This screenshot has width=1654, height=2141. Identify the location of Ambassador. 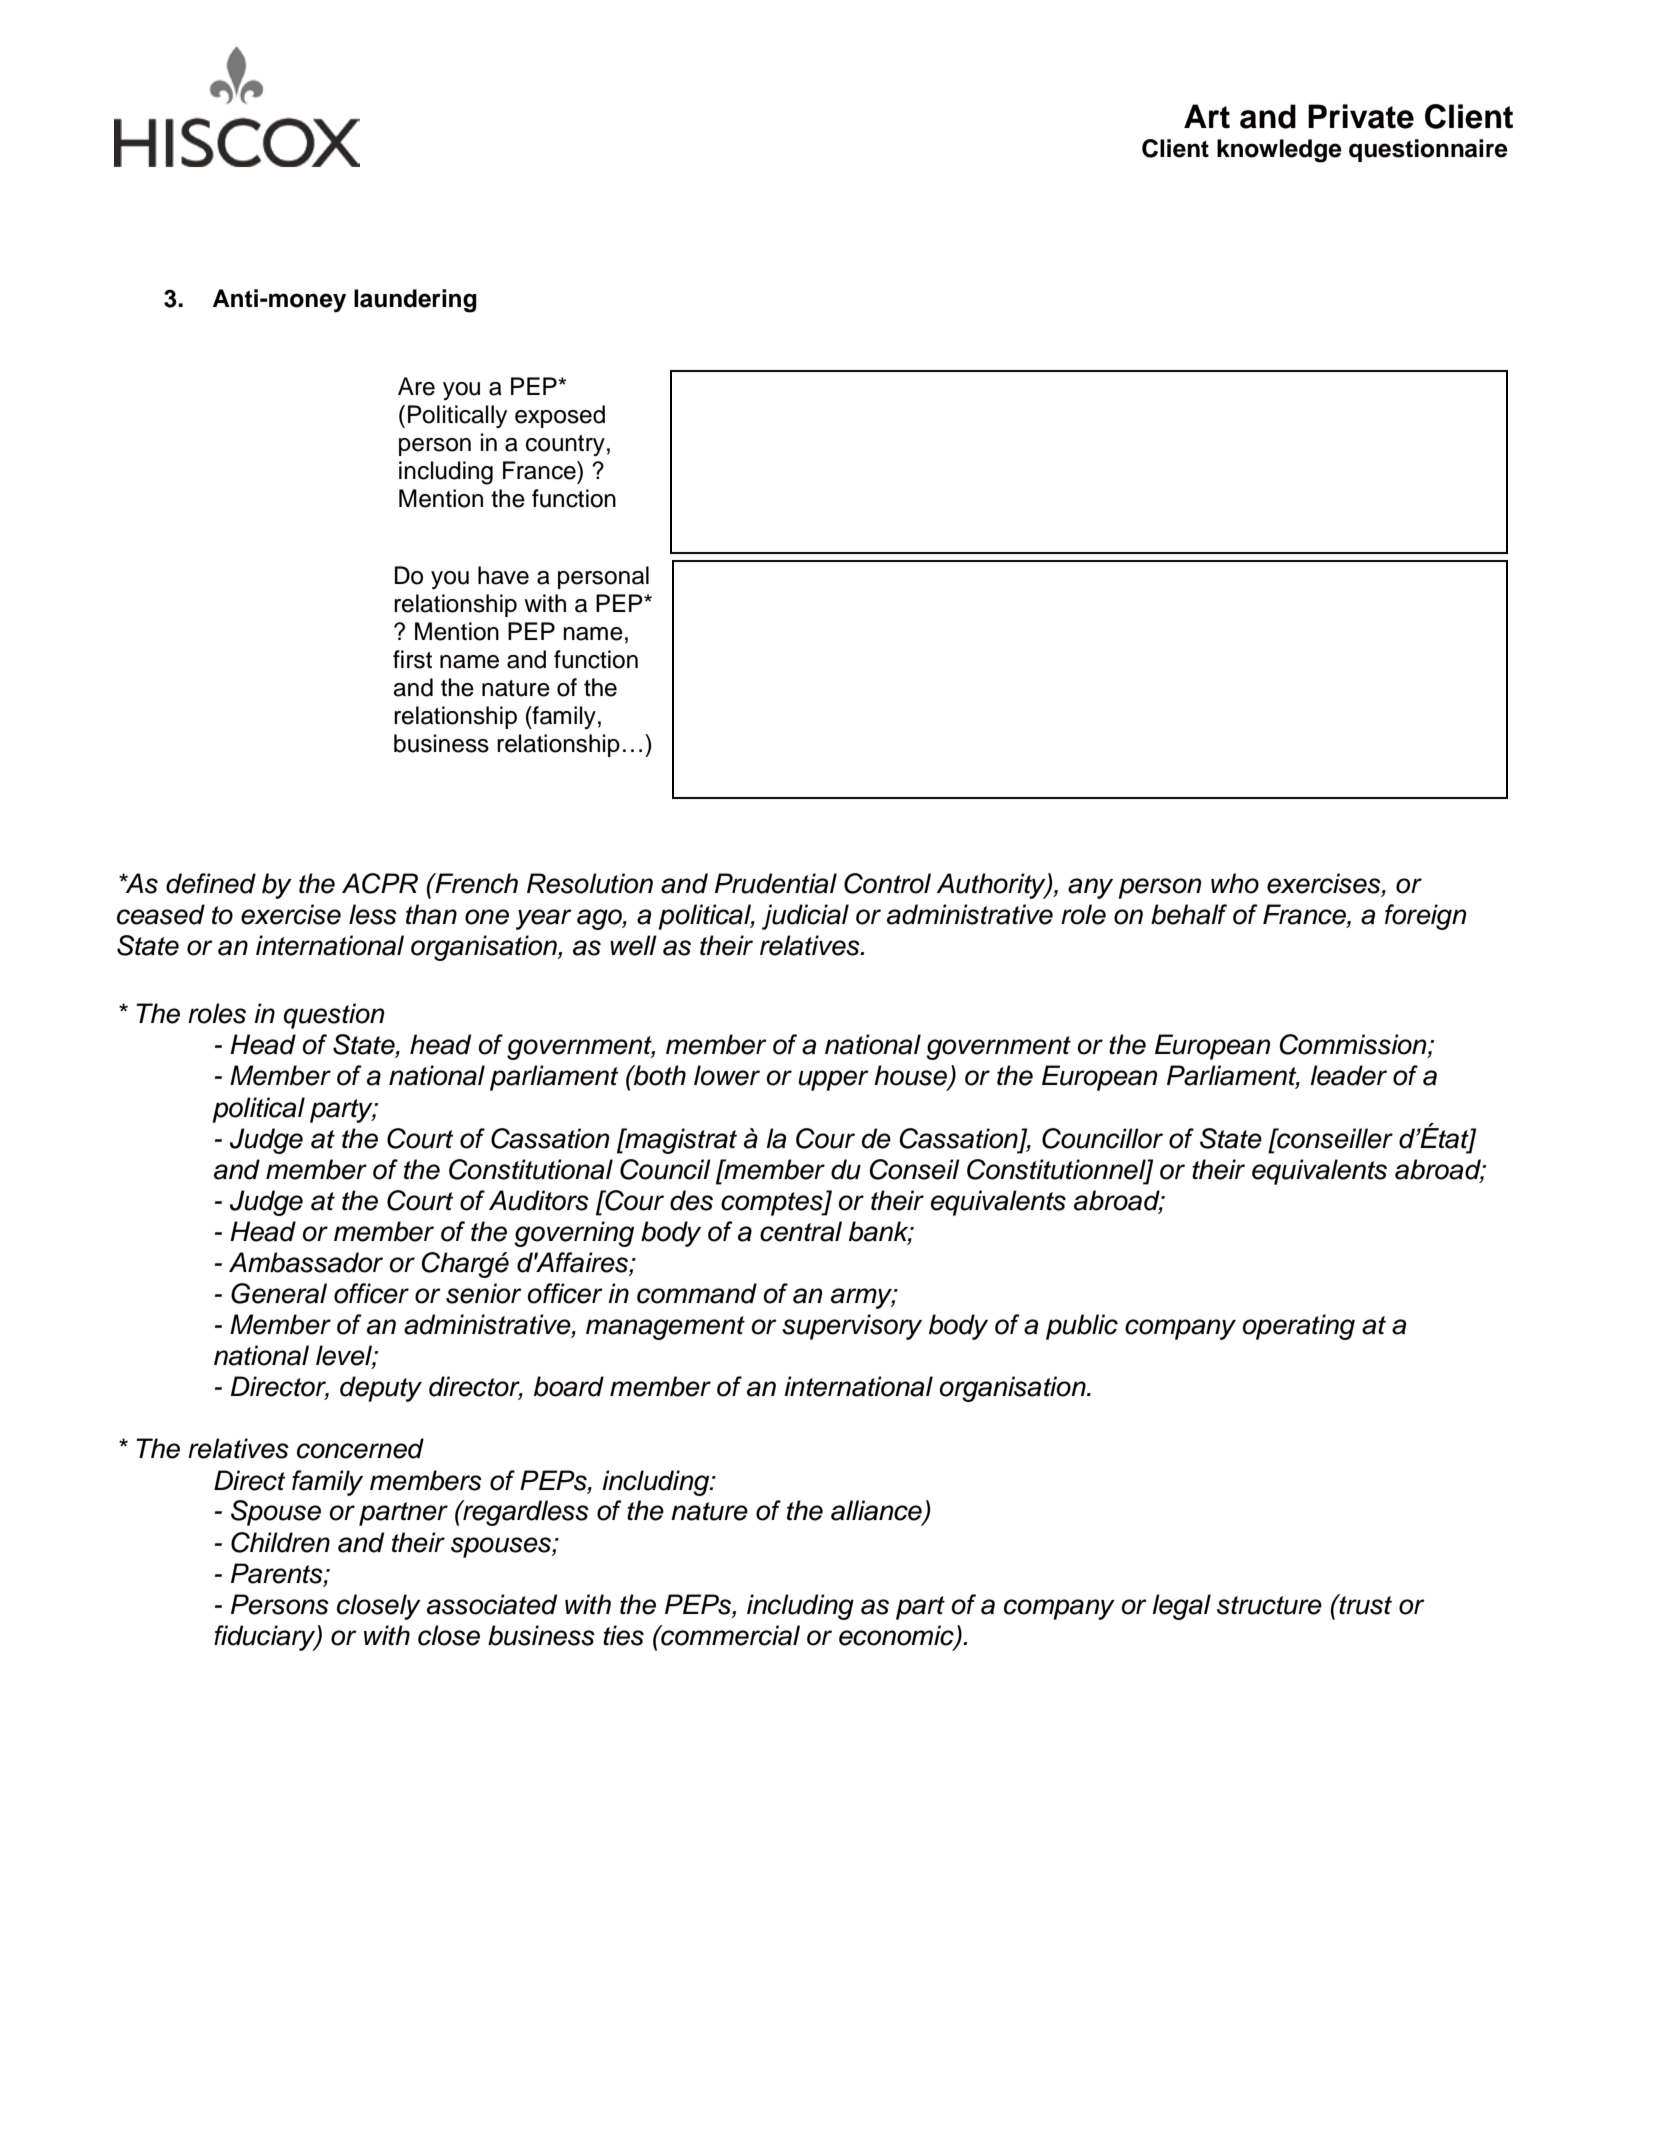
(306, 1262).
